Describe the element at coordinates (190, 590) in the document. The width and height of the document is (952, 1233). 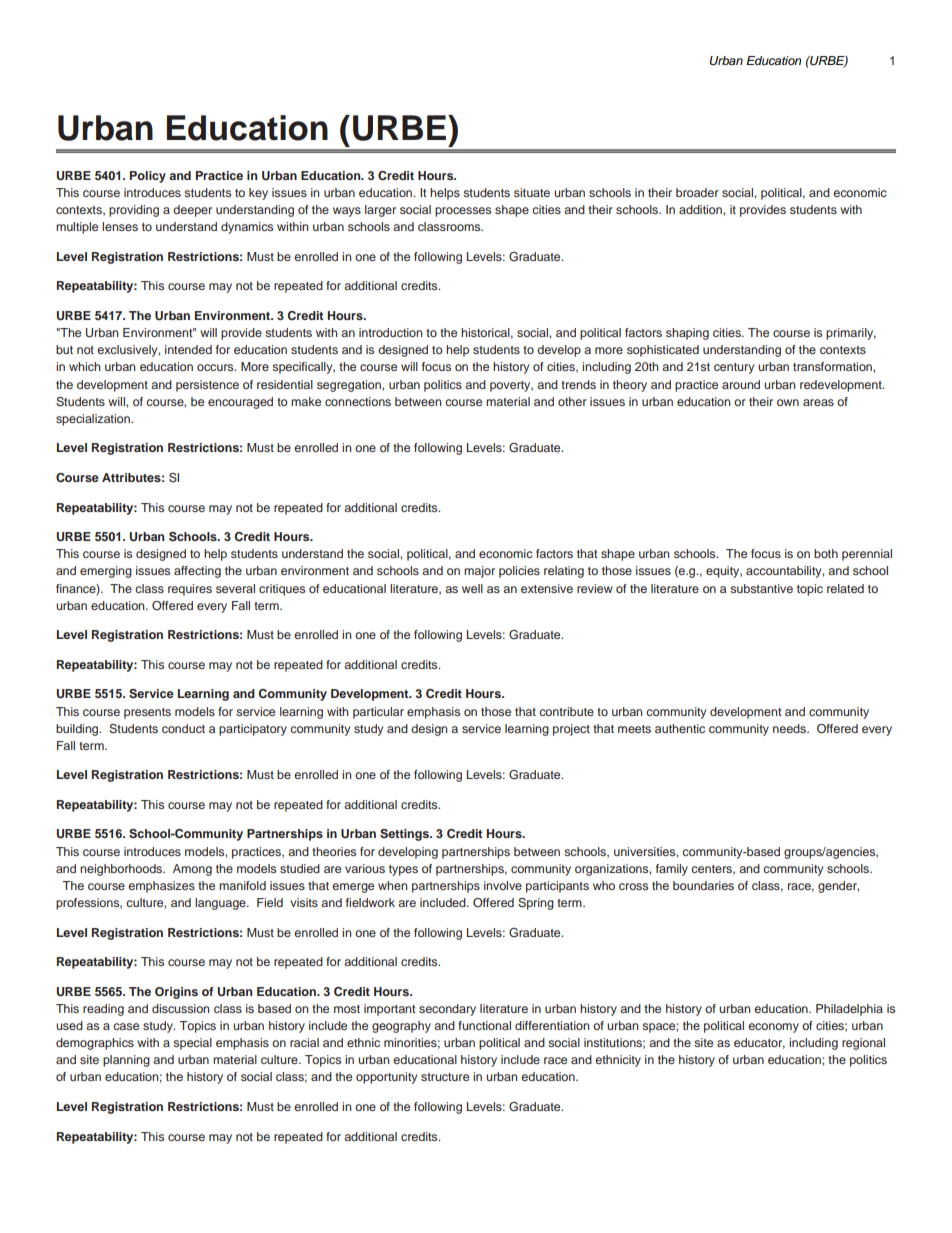
I see `requires` at that location.
